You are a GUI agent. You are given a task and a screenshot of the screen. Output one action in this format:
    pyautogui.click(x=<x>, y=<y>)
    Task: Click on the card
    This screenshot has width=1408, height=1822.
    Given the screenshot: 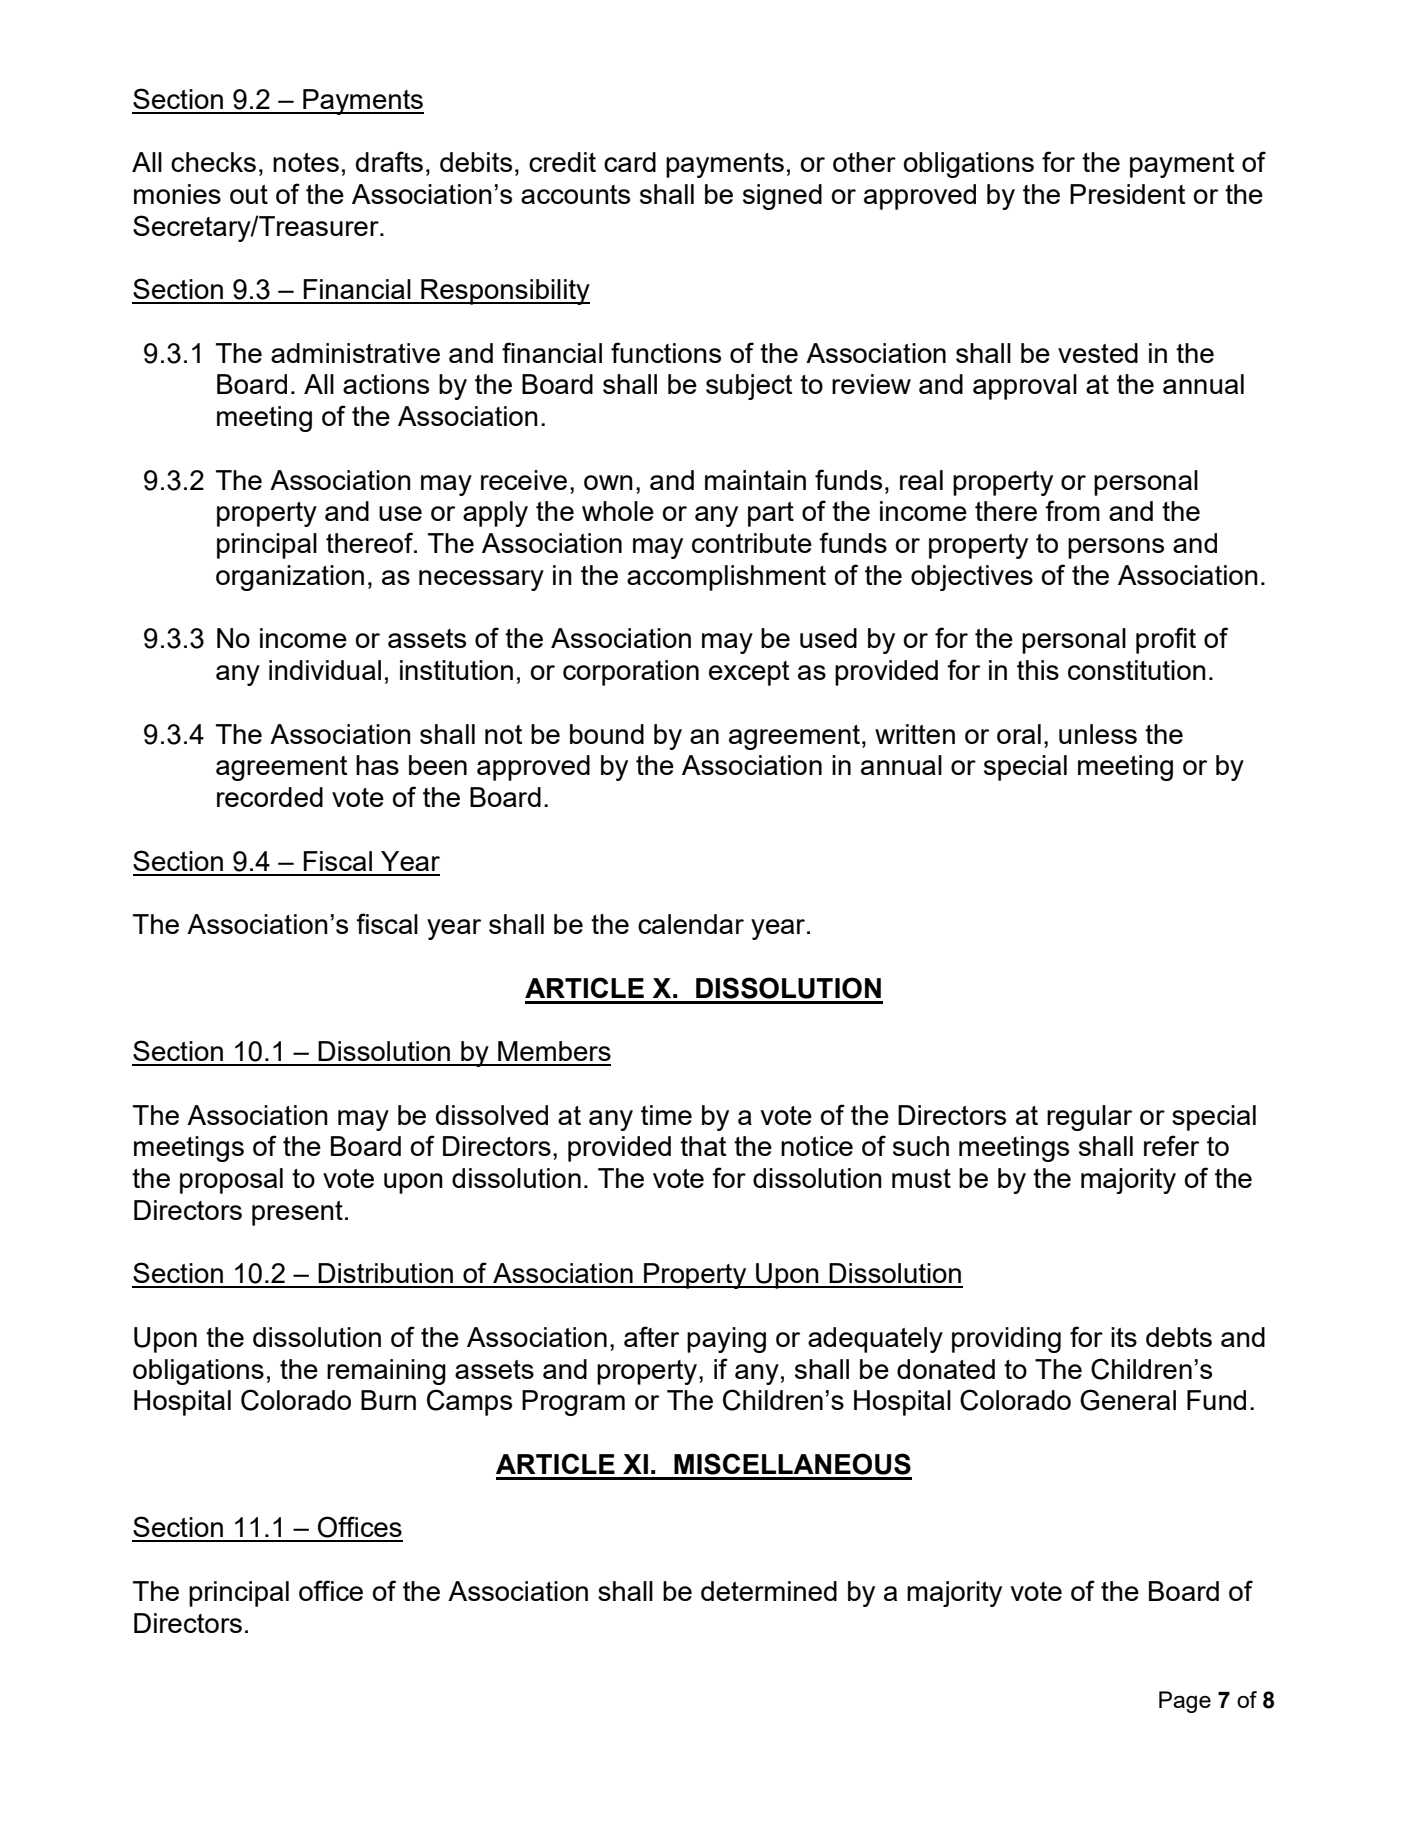 What is the action you would take?
    pyautogui.click(x=630, y=162)
